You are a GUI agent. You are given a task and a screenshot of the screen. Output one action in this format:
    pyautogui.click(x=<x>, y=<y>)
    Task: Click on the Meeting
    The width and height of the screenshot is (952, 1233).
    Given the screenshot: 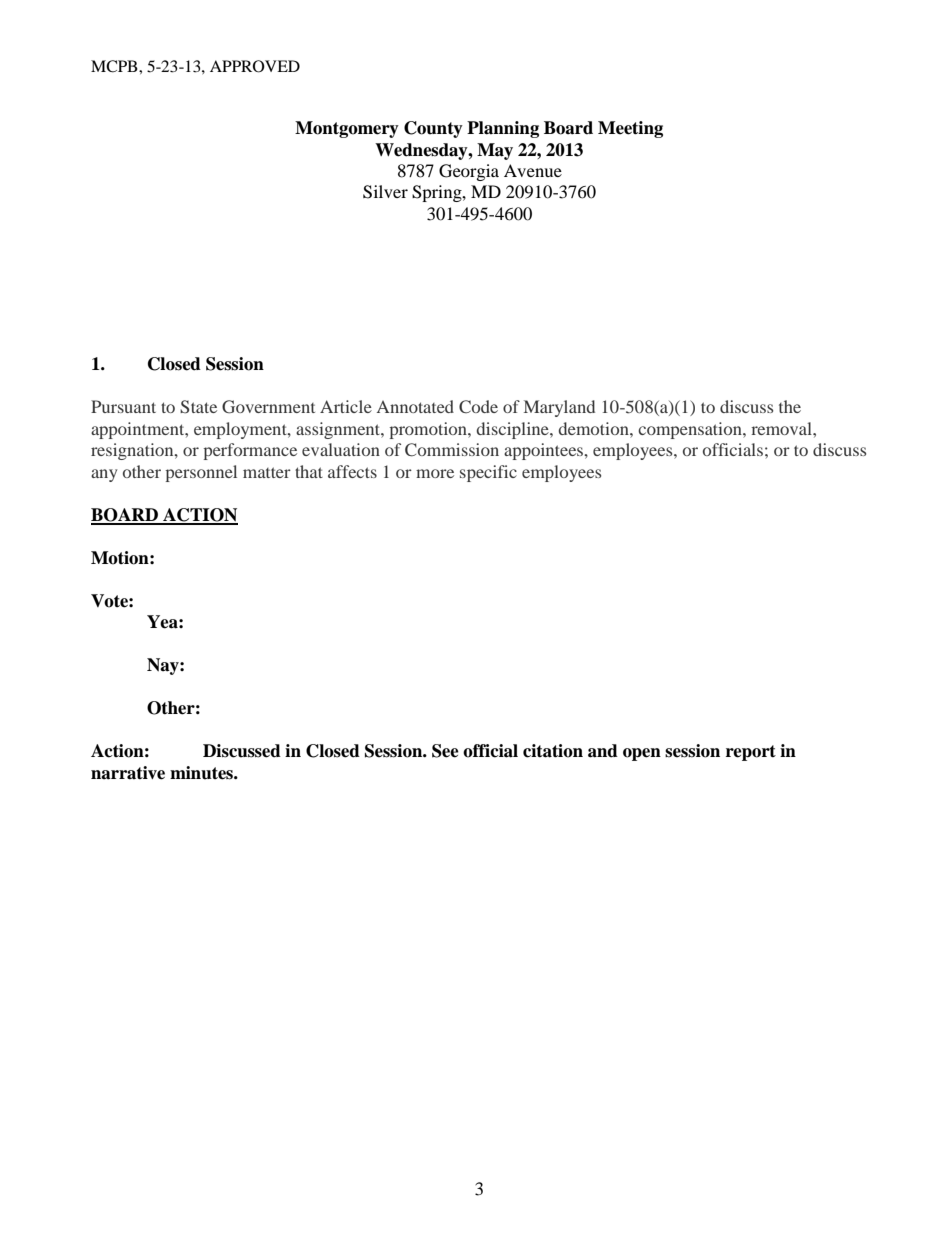 What is the action you would take?
    pyautogui.click(x=630, y=129)
